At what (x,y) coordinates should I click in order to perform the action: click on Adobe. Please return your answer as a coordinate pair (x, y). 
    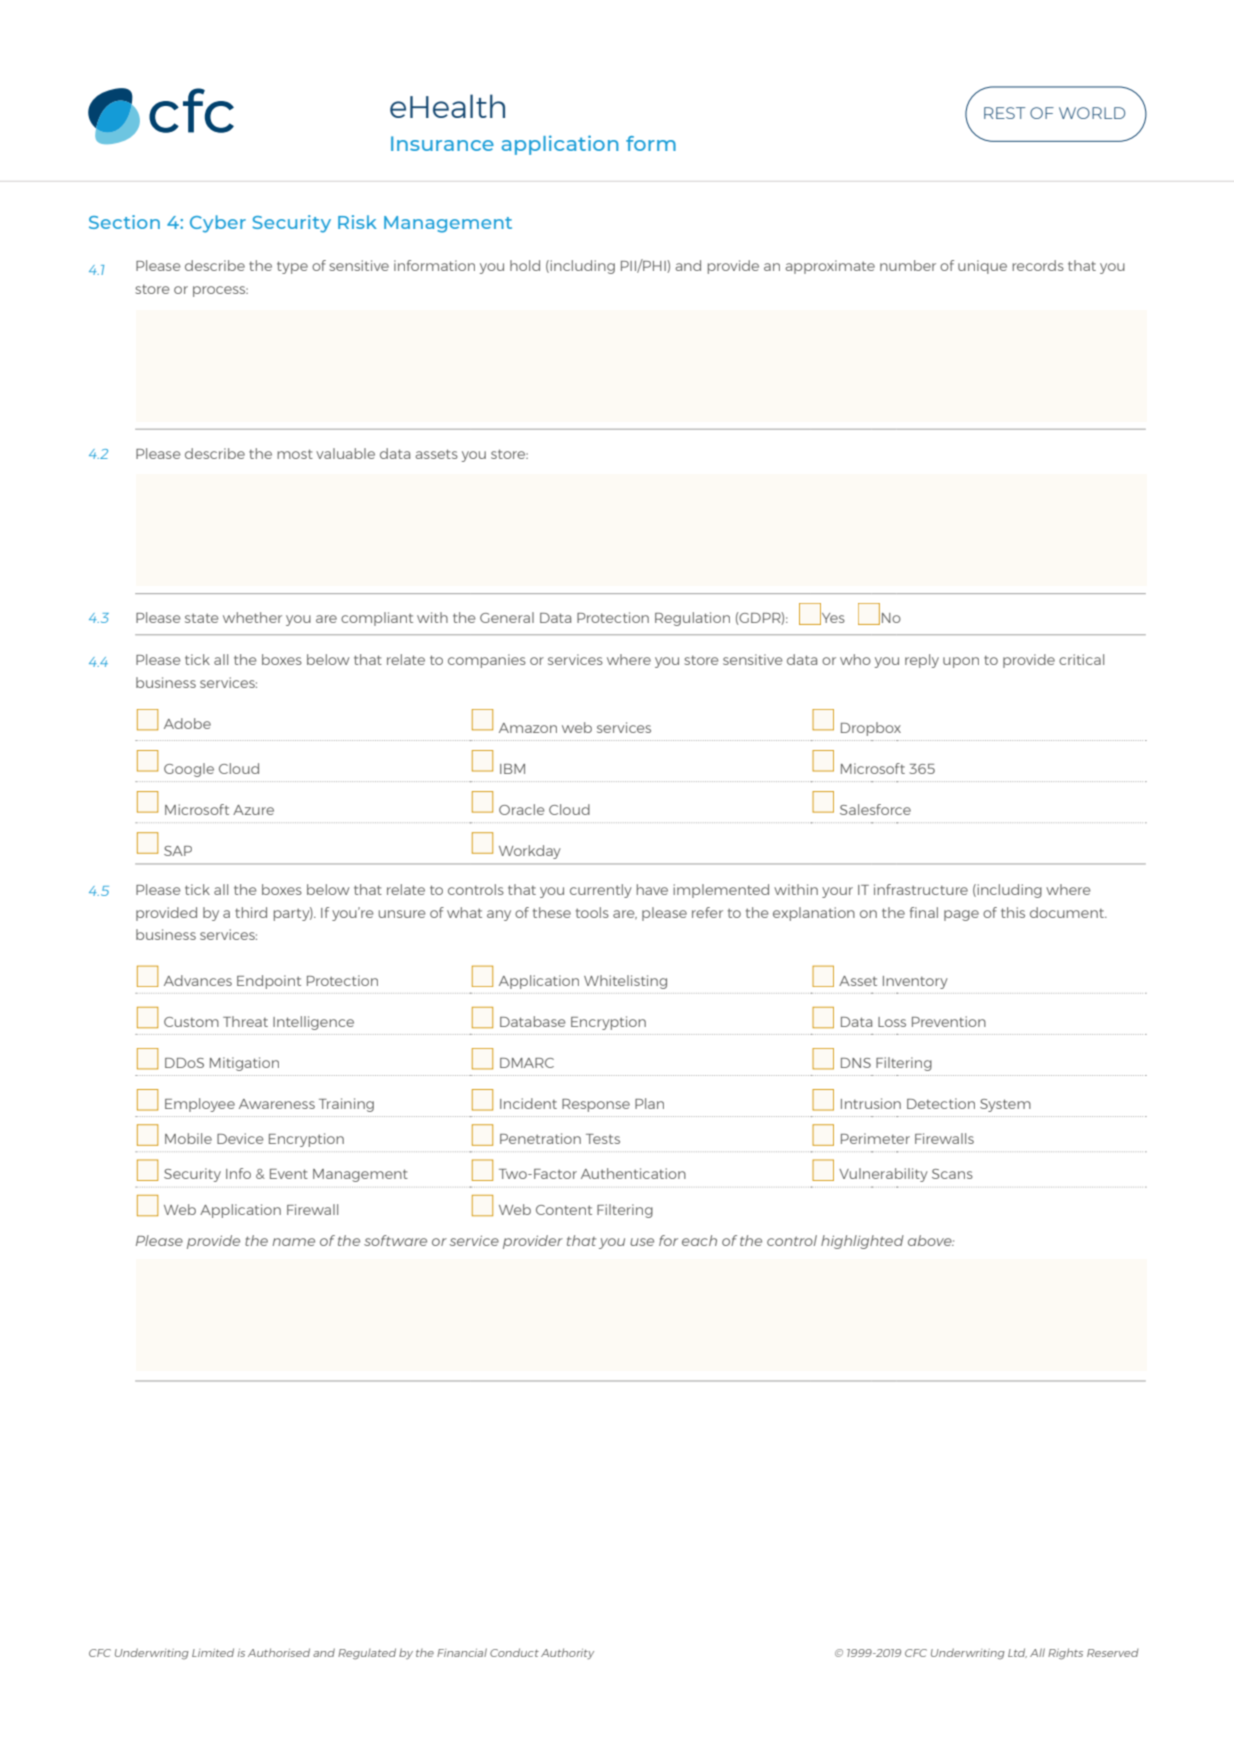
    Looking at the image, I should click on (187, 723).
